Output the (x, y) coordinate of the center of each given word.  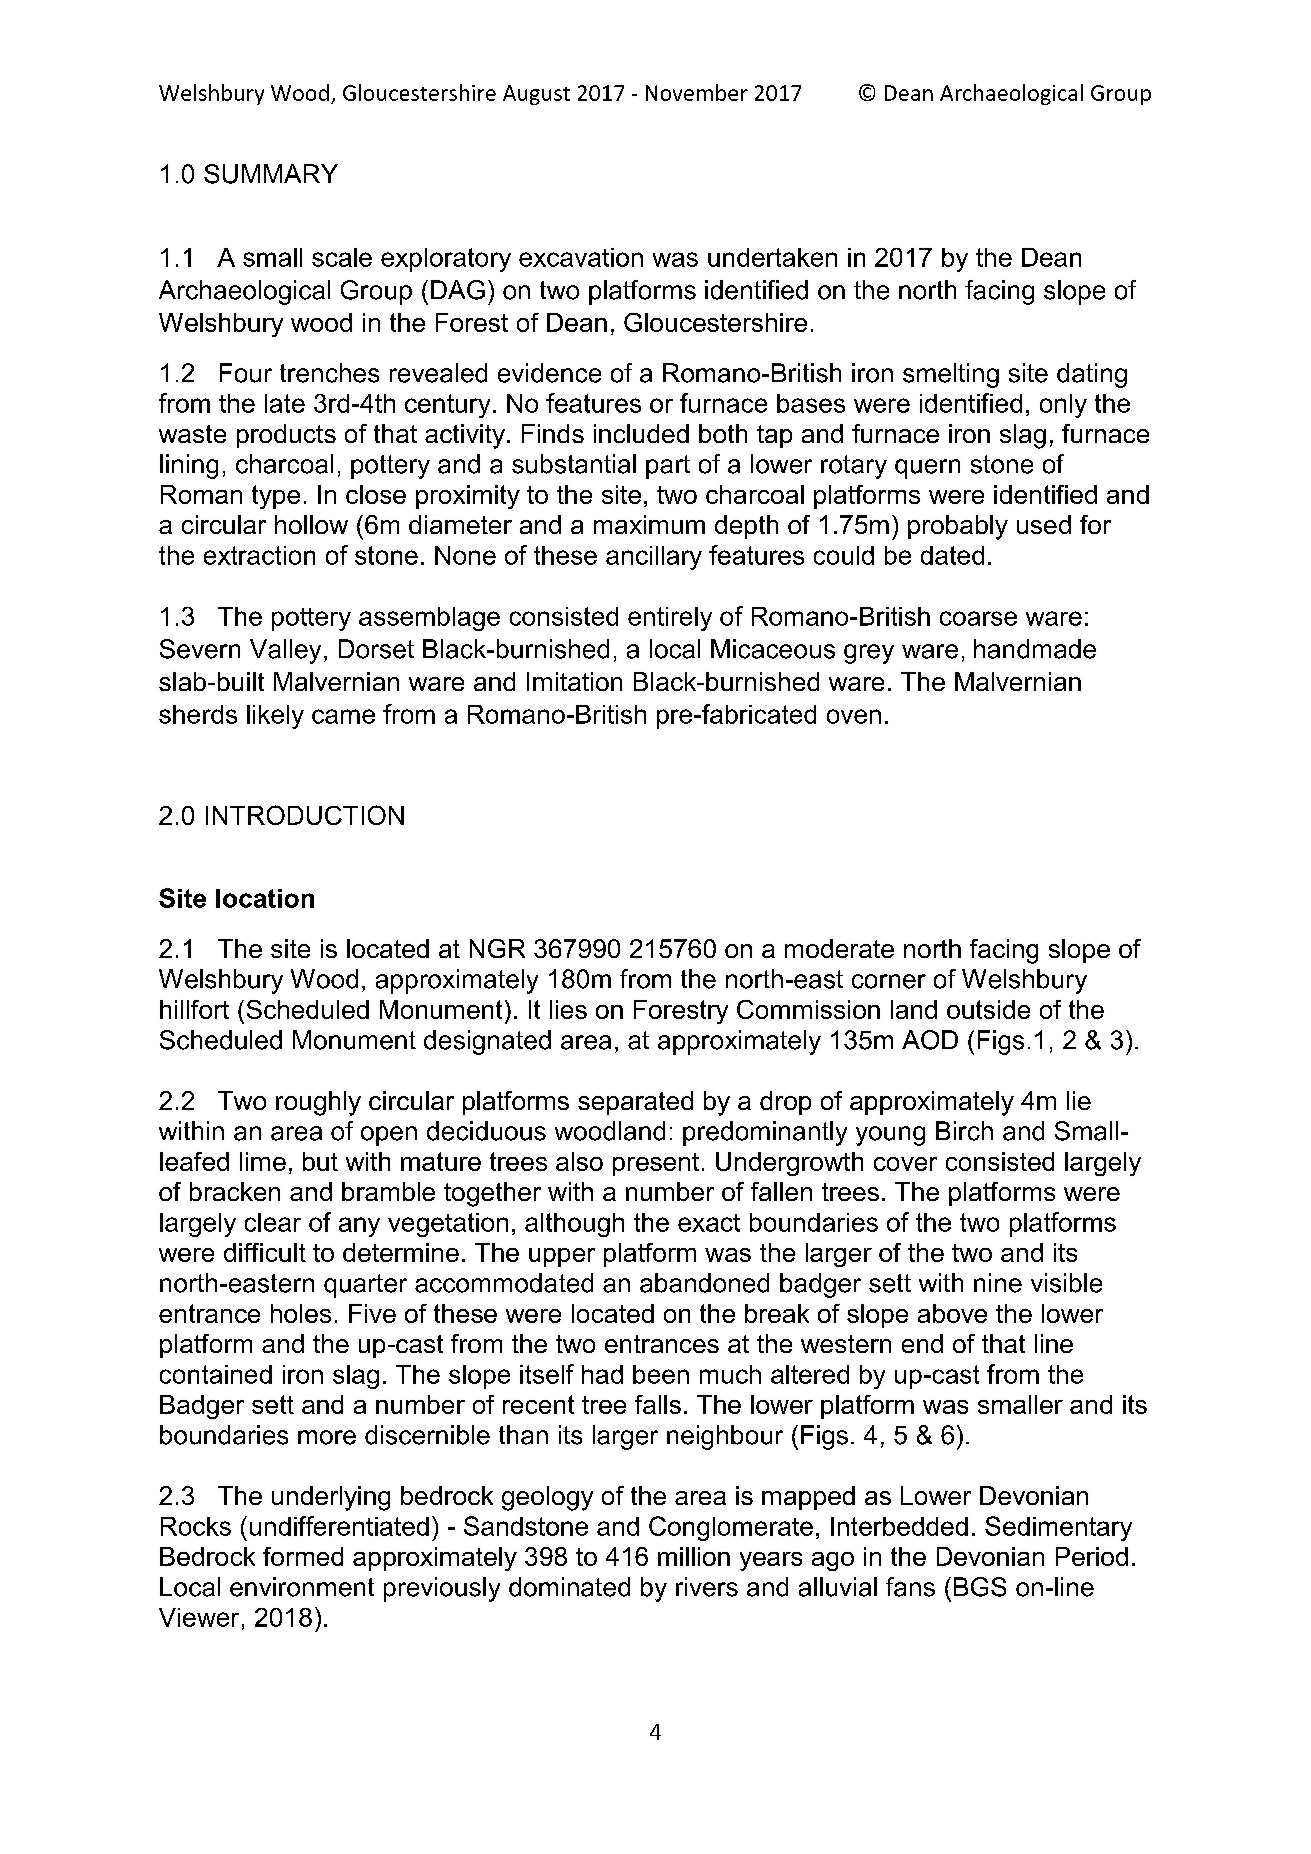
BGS (980, 1587)
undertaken (772, 257)
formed (303, 1556)
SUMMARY (271, 174)
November (697, 92)
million (694, 1556)
